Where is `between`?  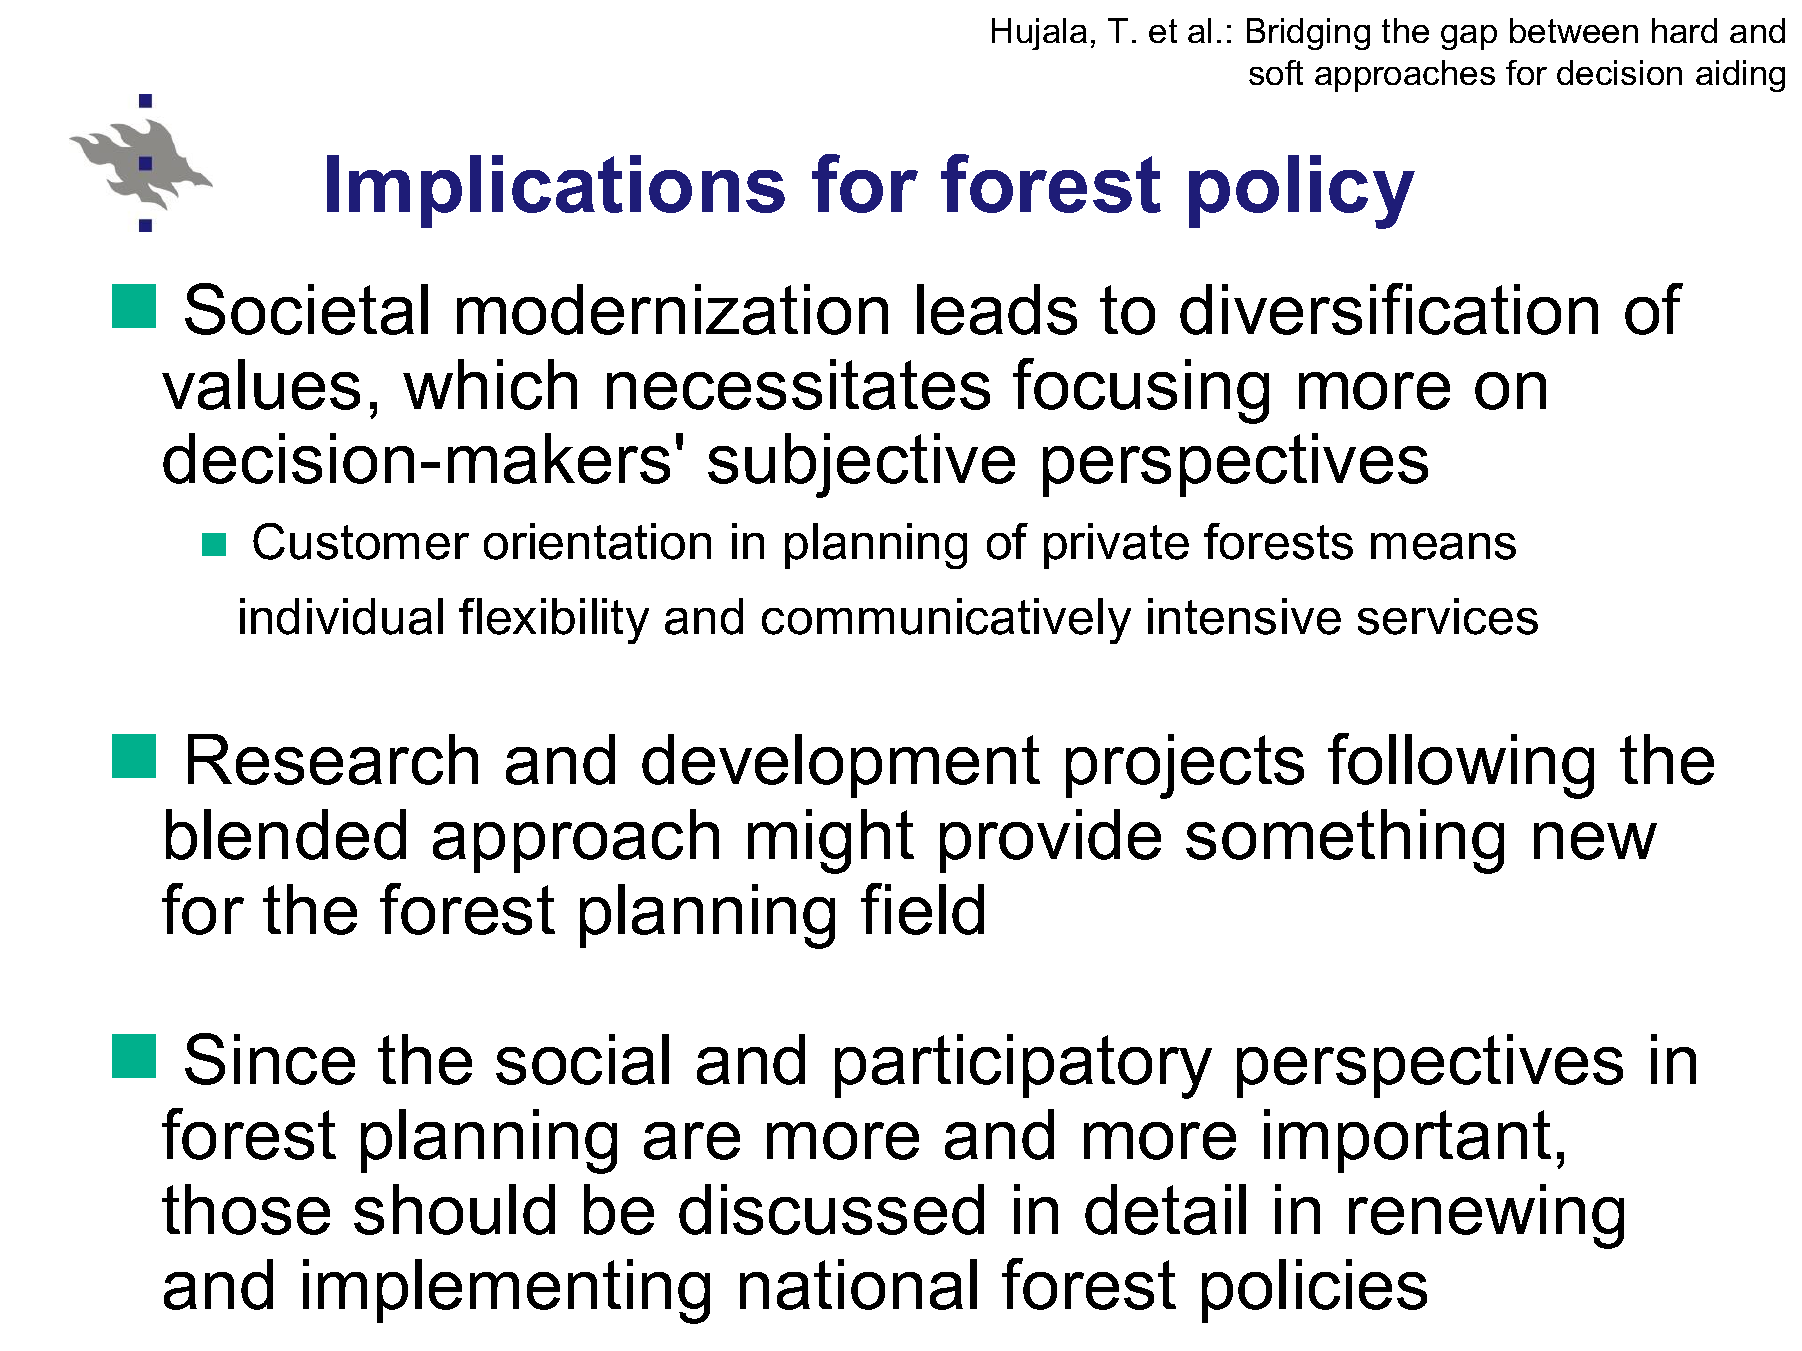
between is located at coordinates (1574, 30).
